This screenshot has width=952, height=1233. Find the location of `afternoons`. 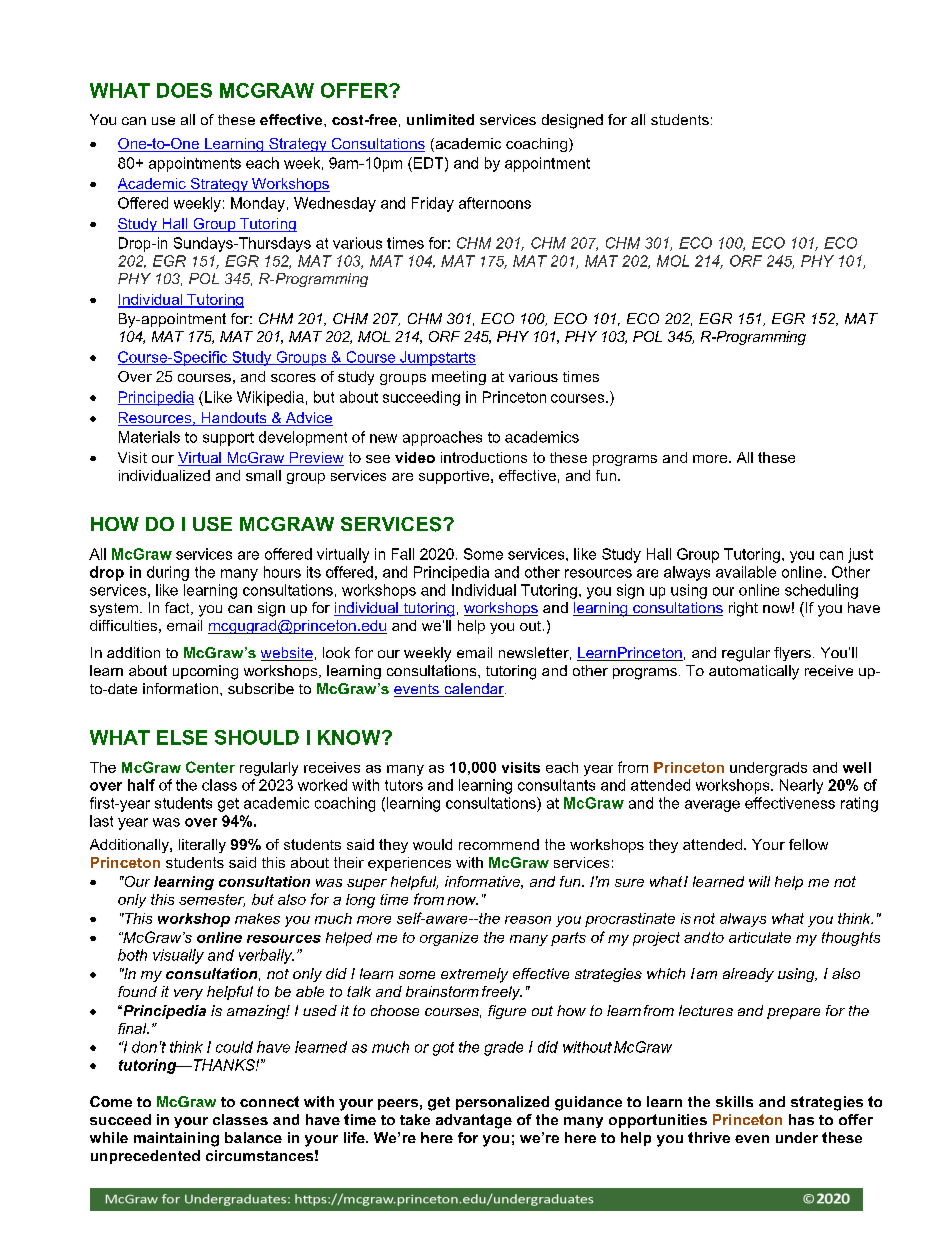

afternoons is located at coordinates (495, 203).
